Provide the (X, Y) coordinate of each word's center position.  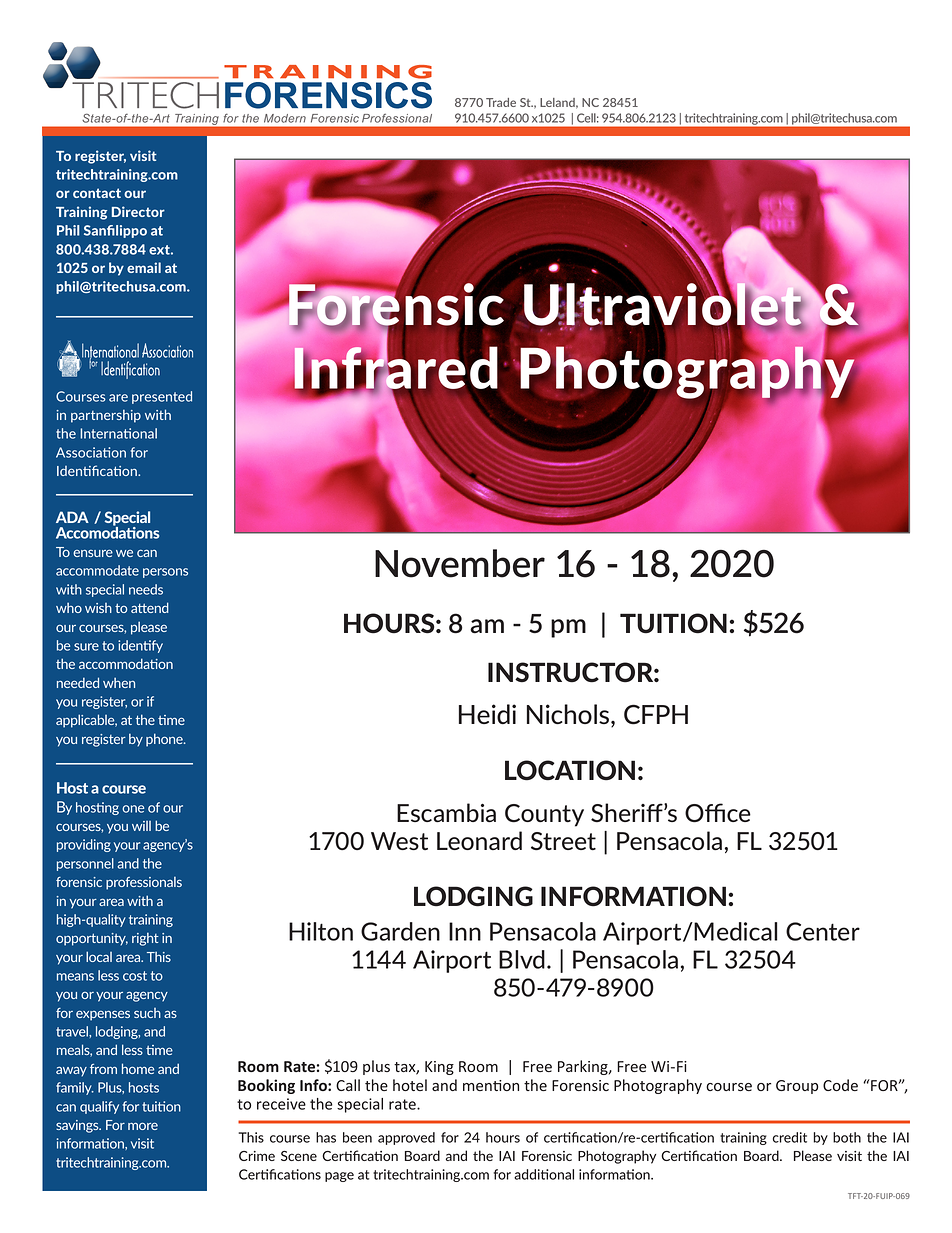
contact (97, 193)
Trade (501, 102)
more (143, 1126)
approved (406, 1138)
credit (790, 1137)
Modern (285, 118)
